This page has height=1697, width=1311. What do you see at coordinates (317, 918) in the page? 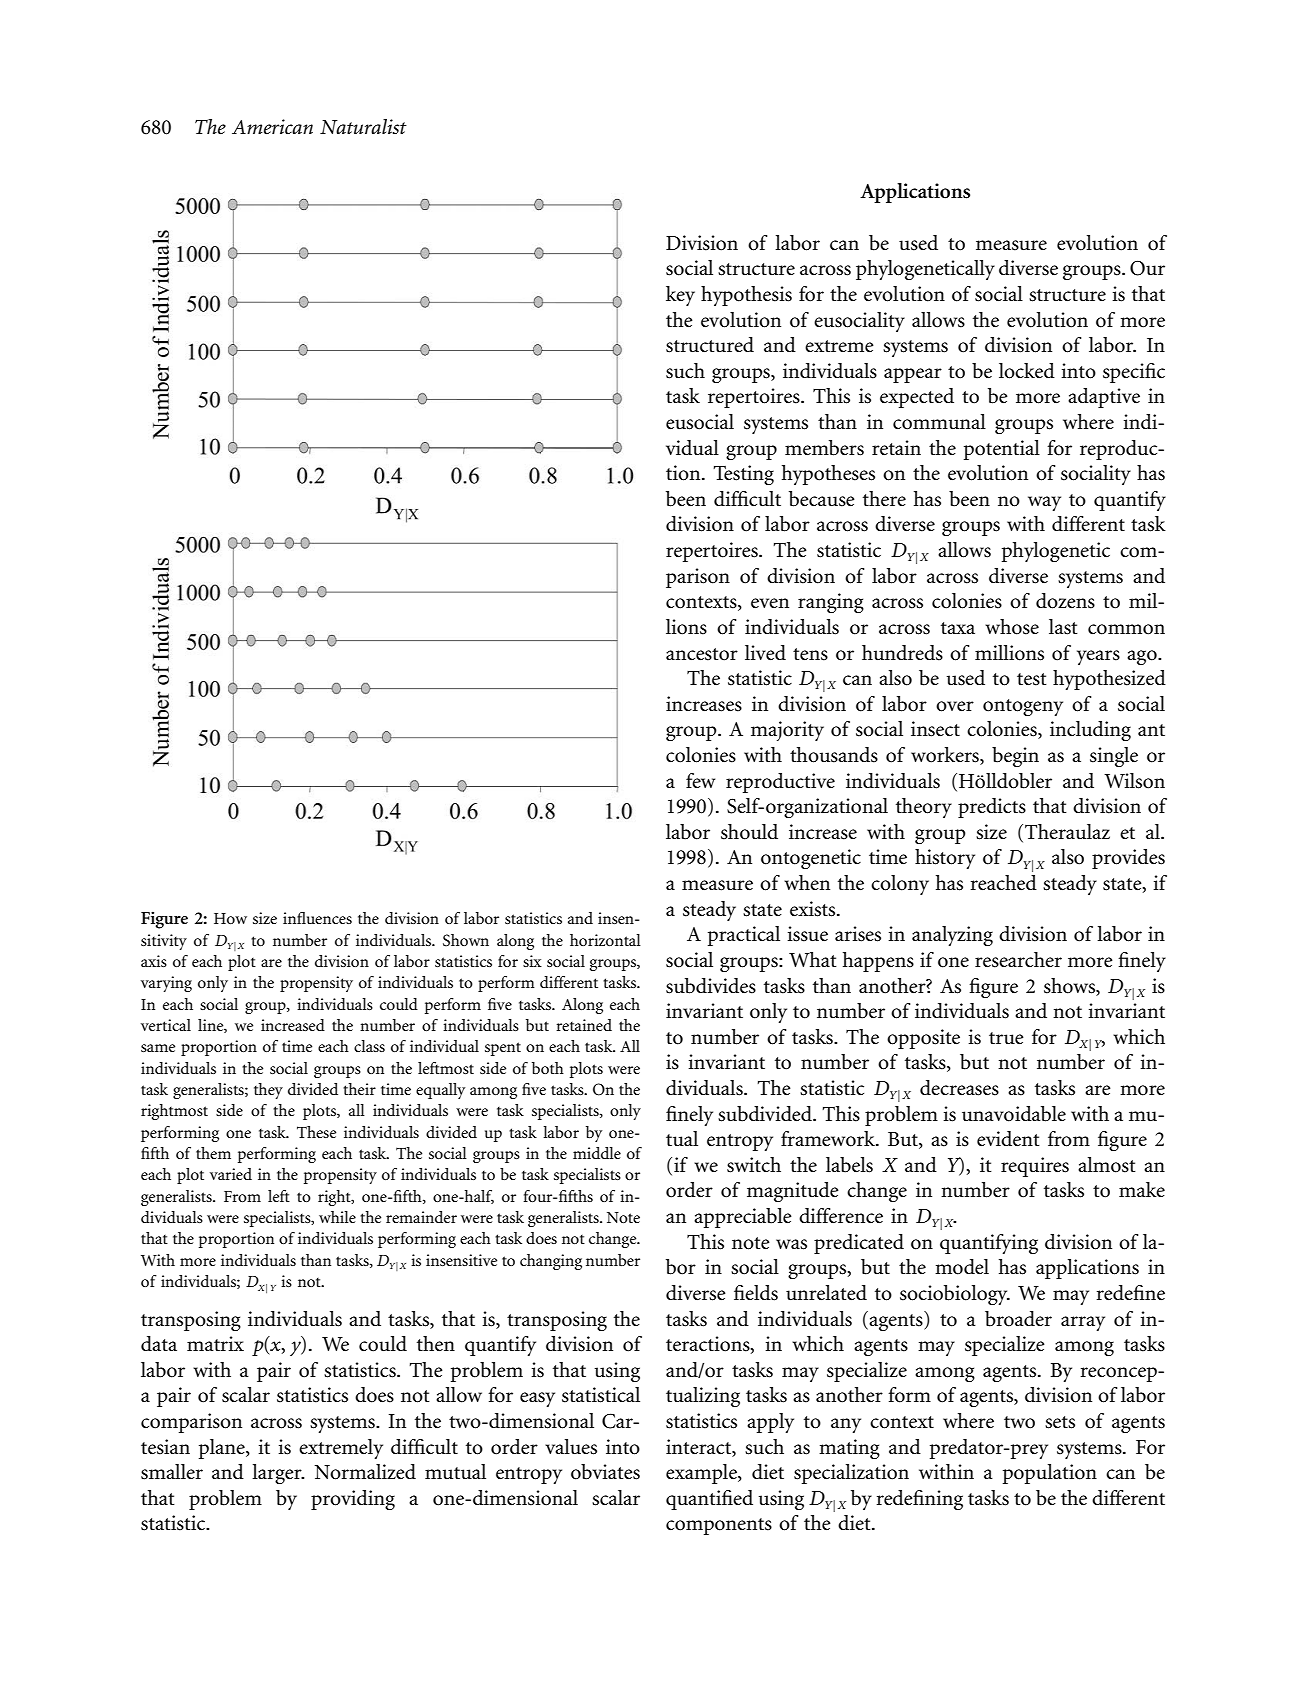
I see `influences` at bounding box center [317, 918].
